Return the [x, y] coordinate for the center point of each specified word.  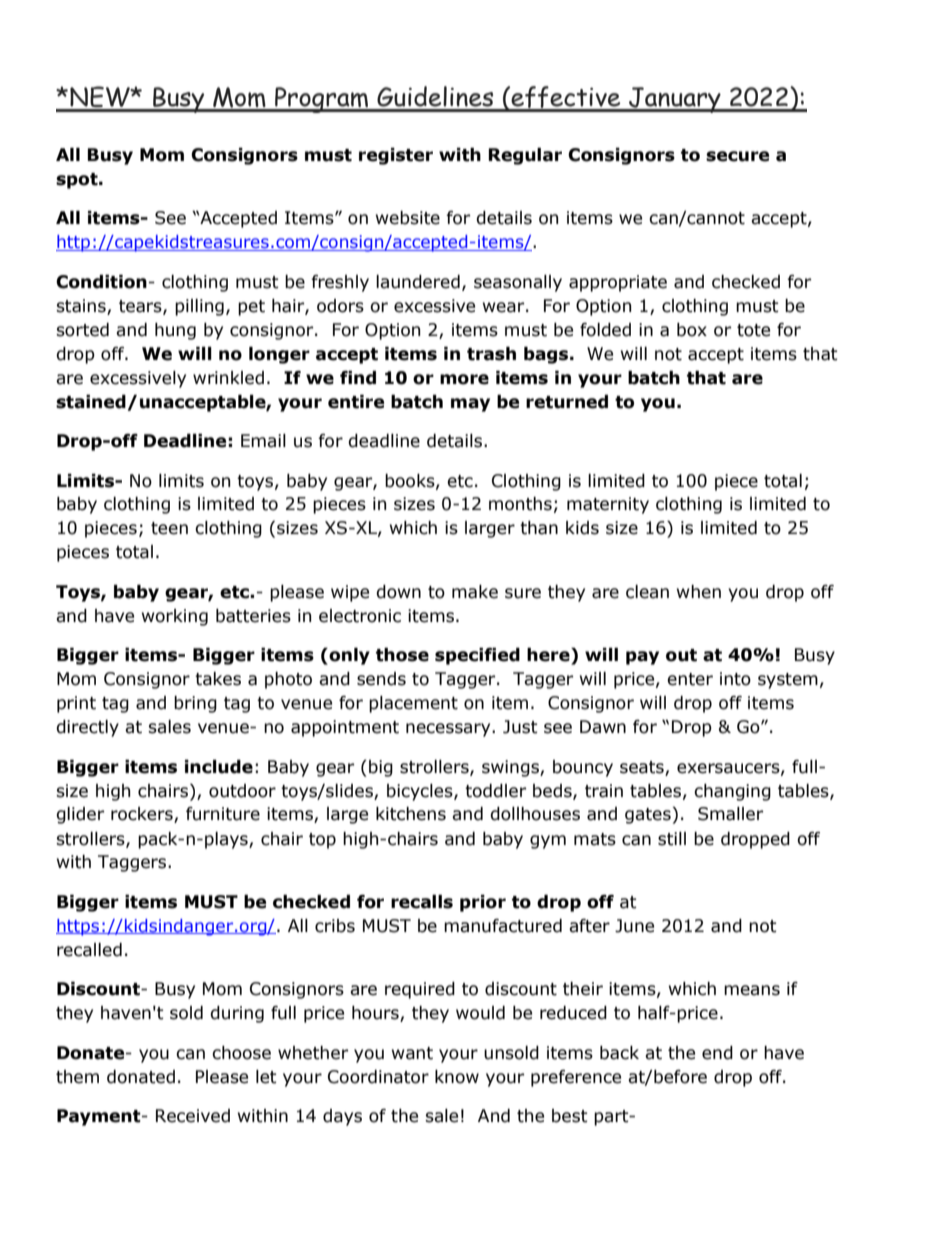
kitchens [411, 814]
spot [78, 181]
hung [175, 331]
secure [737, 156]
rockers [143, 815]
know [457, 1077]
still [672, 839]
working [175, 617]
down [398, 592]
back [619, 1053]
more [464, 379]
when [699, 592]
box [692, 330]
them [77, 1077]
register [396, 156]
